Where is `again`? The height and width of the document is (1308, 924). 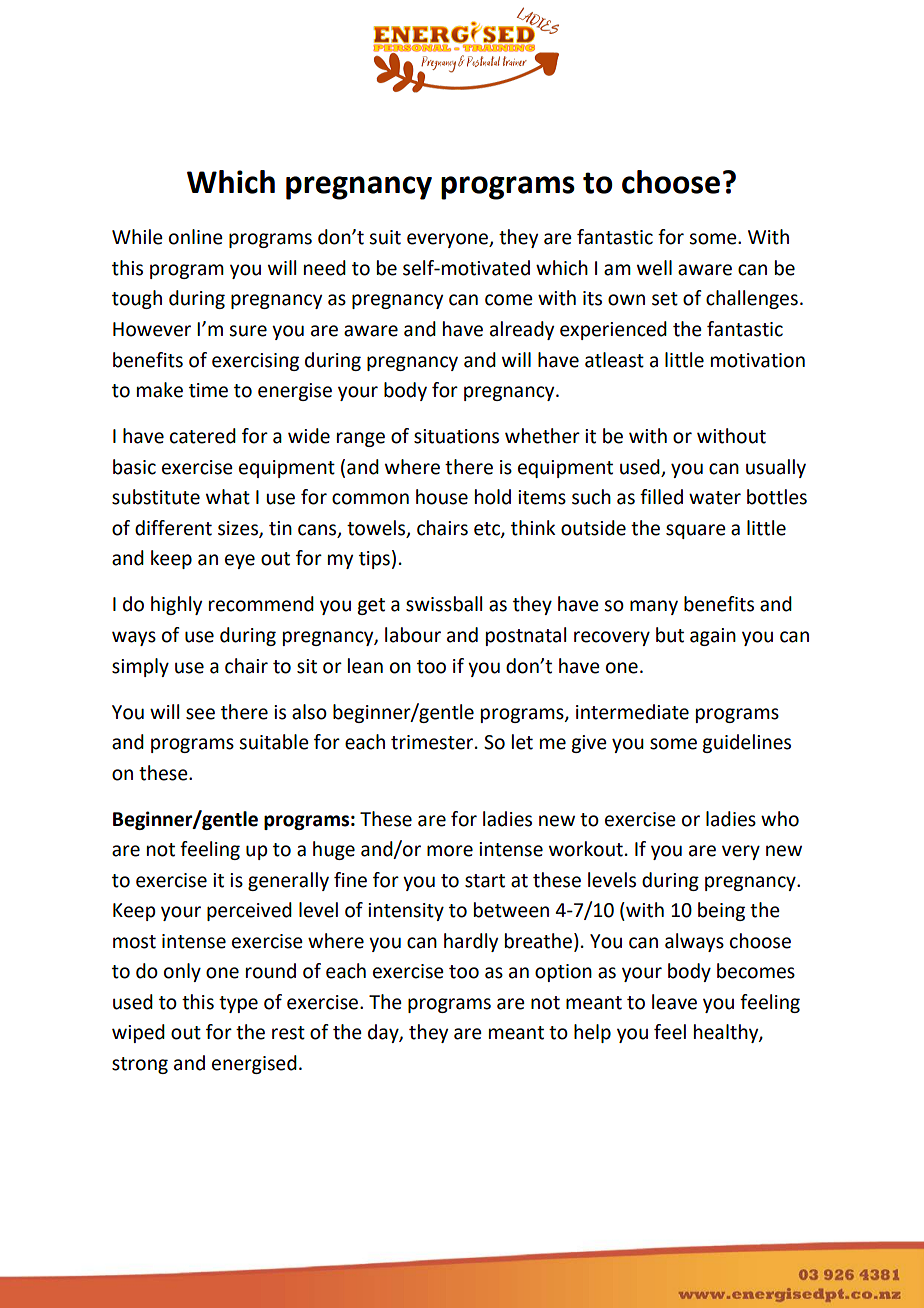
again is located at coordinates (713, 637).
